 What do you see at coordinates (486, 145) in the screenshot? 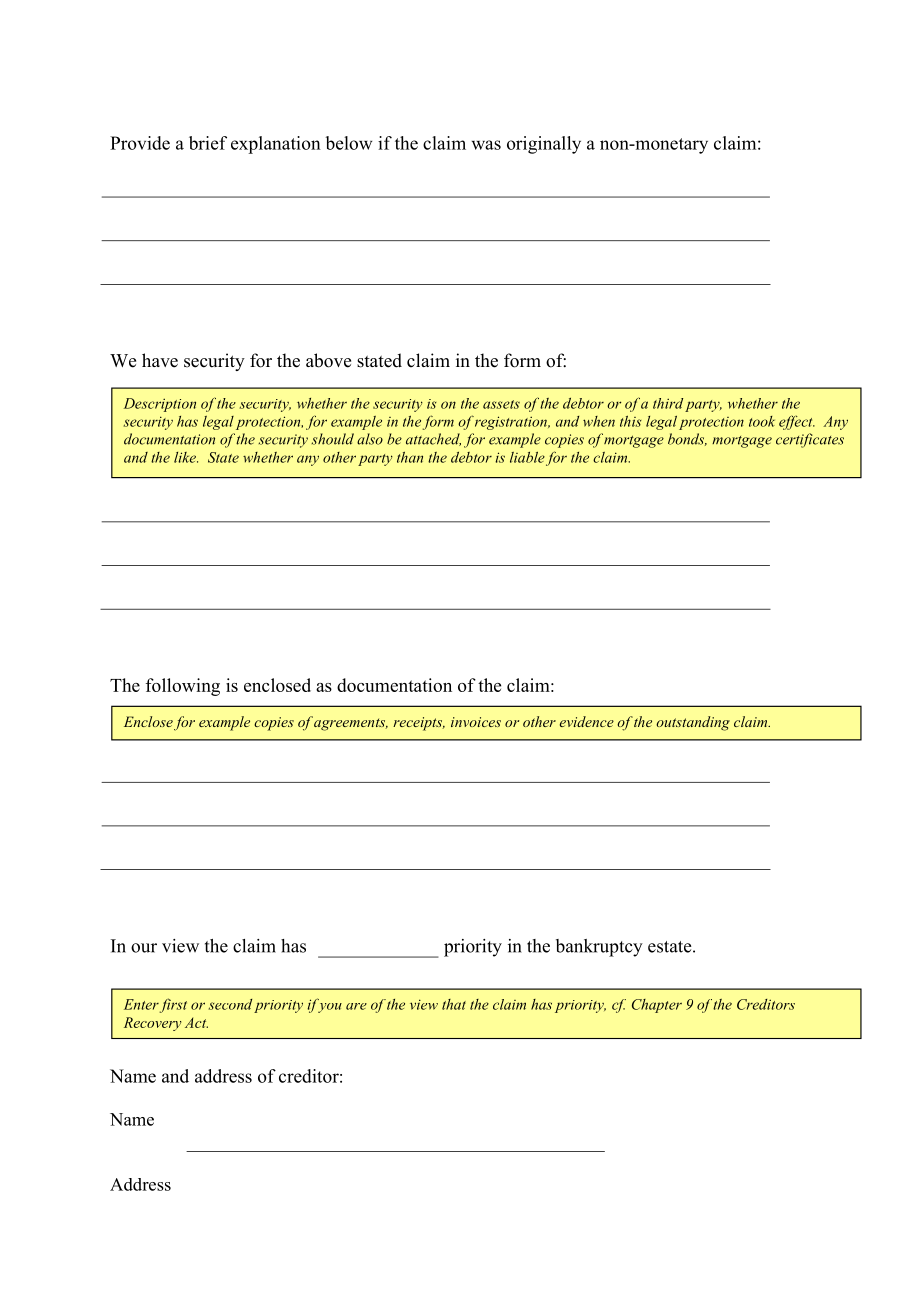
I see `was` at bounding box center [486, 145].
